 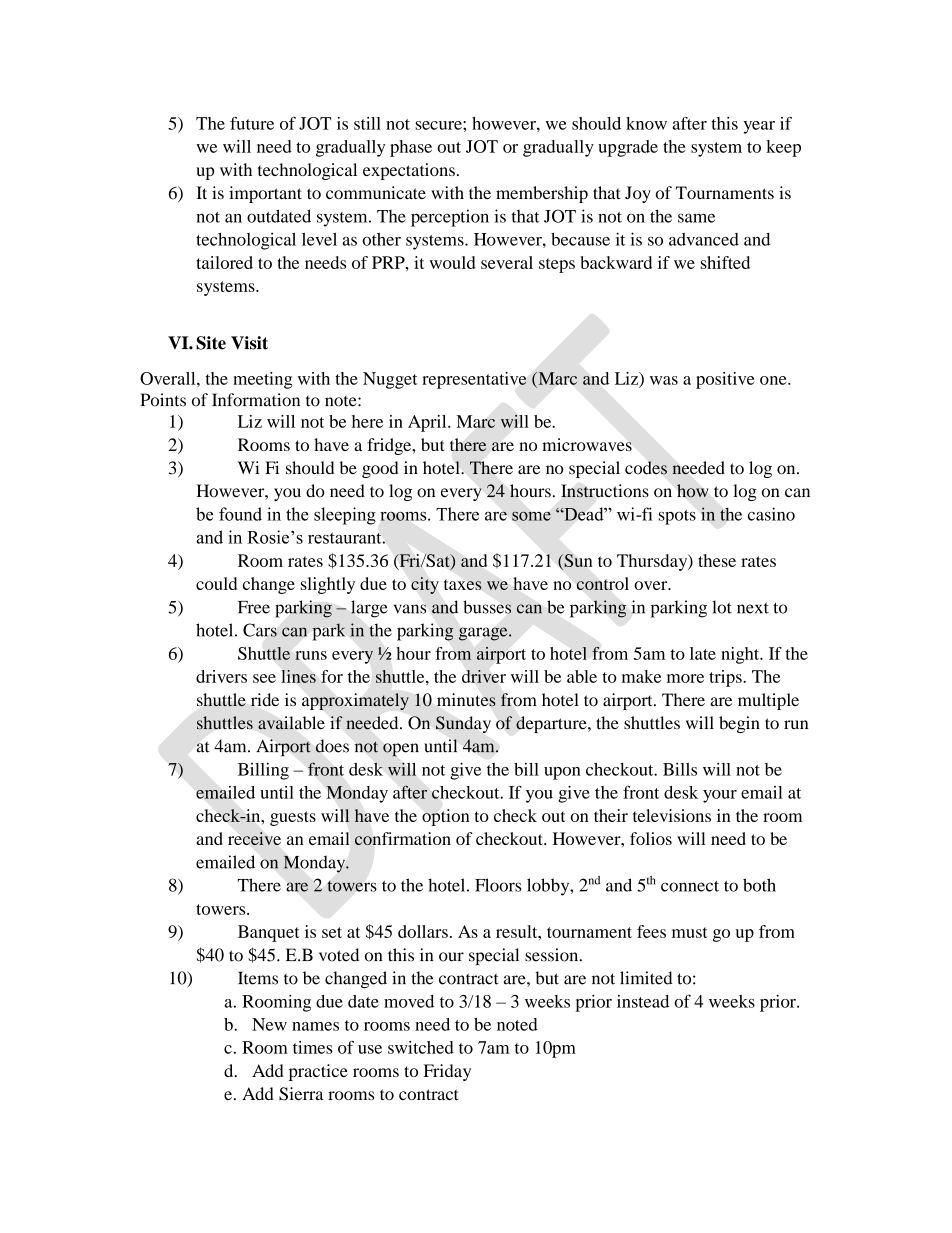 What do you see at coordinates (487, 607) in the screenshot?
I see `busses` at bounding box center [487, 607].
